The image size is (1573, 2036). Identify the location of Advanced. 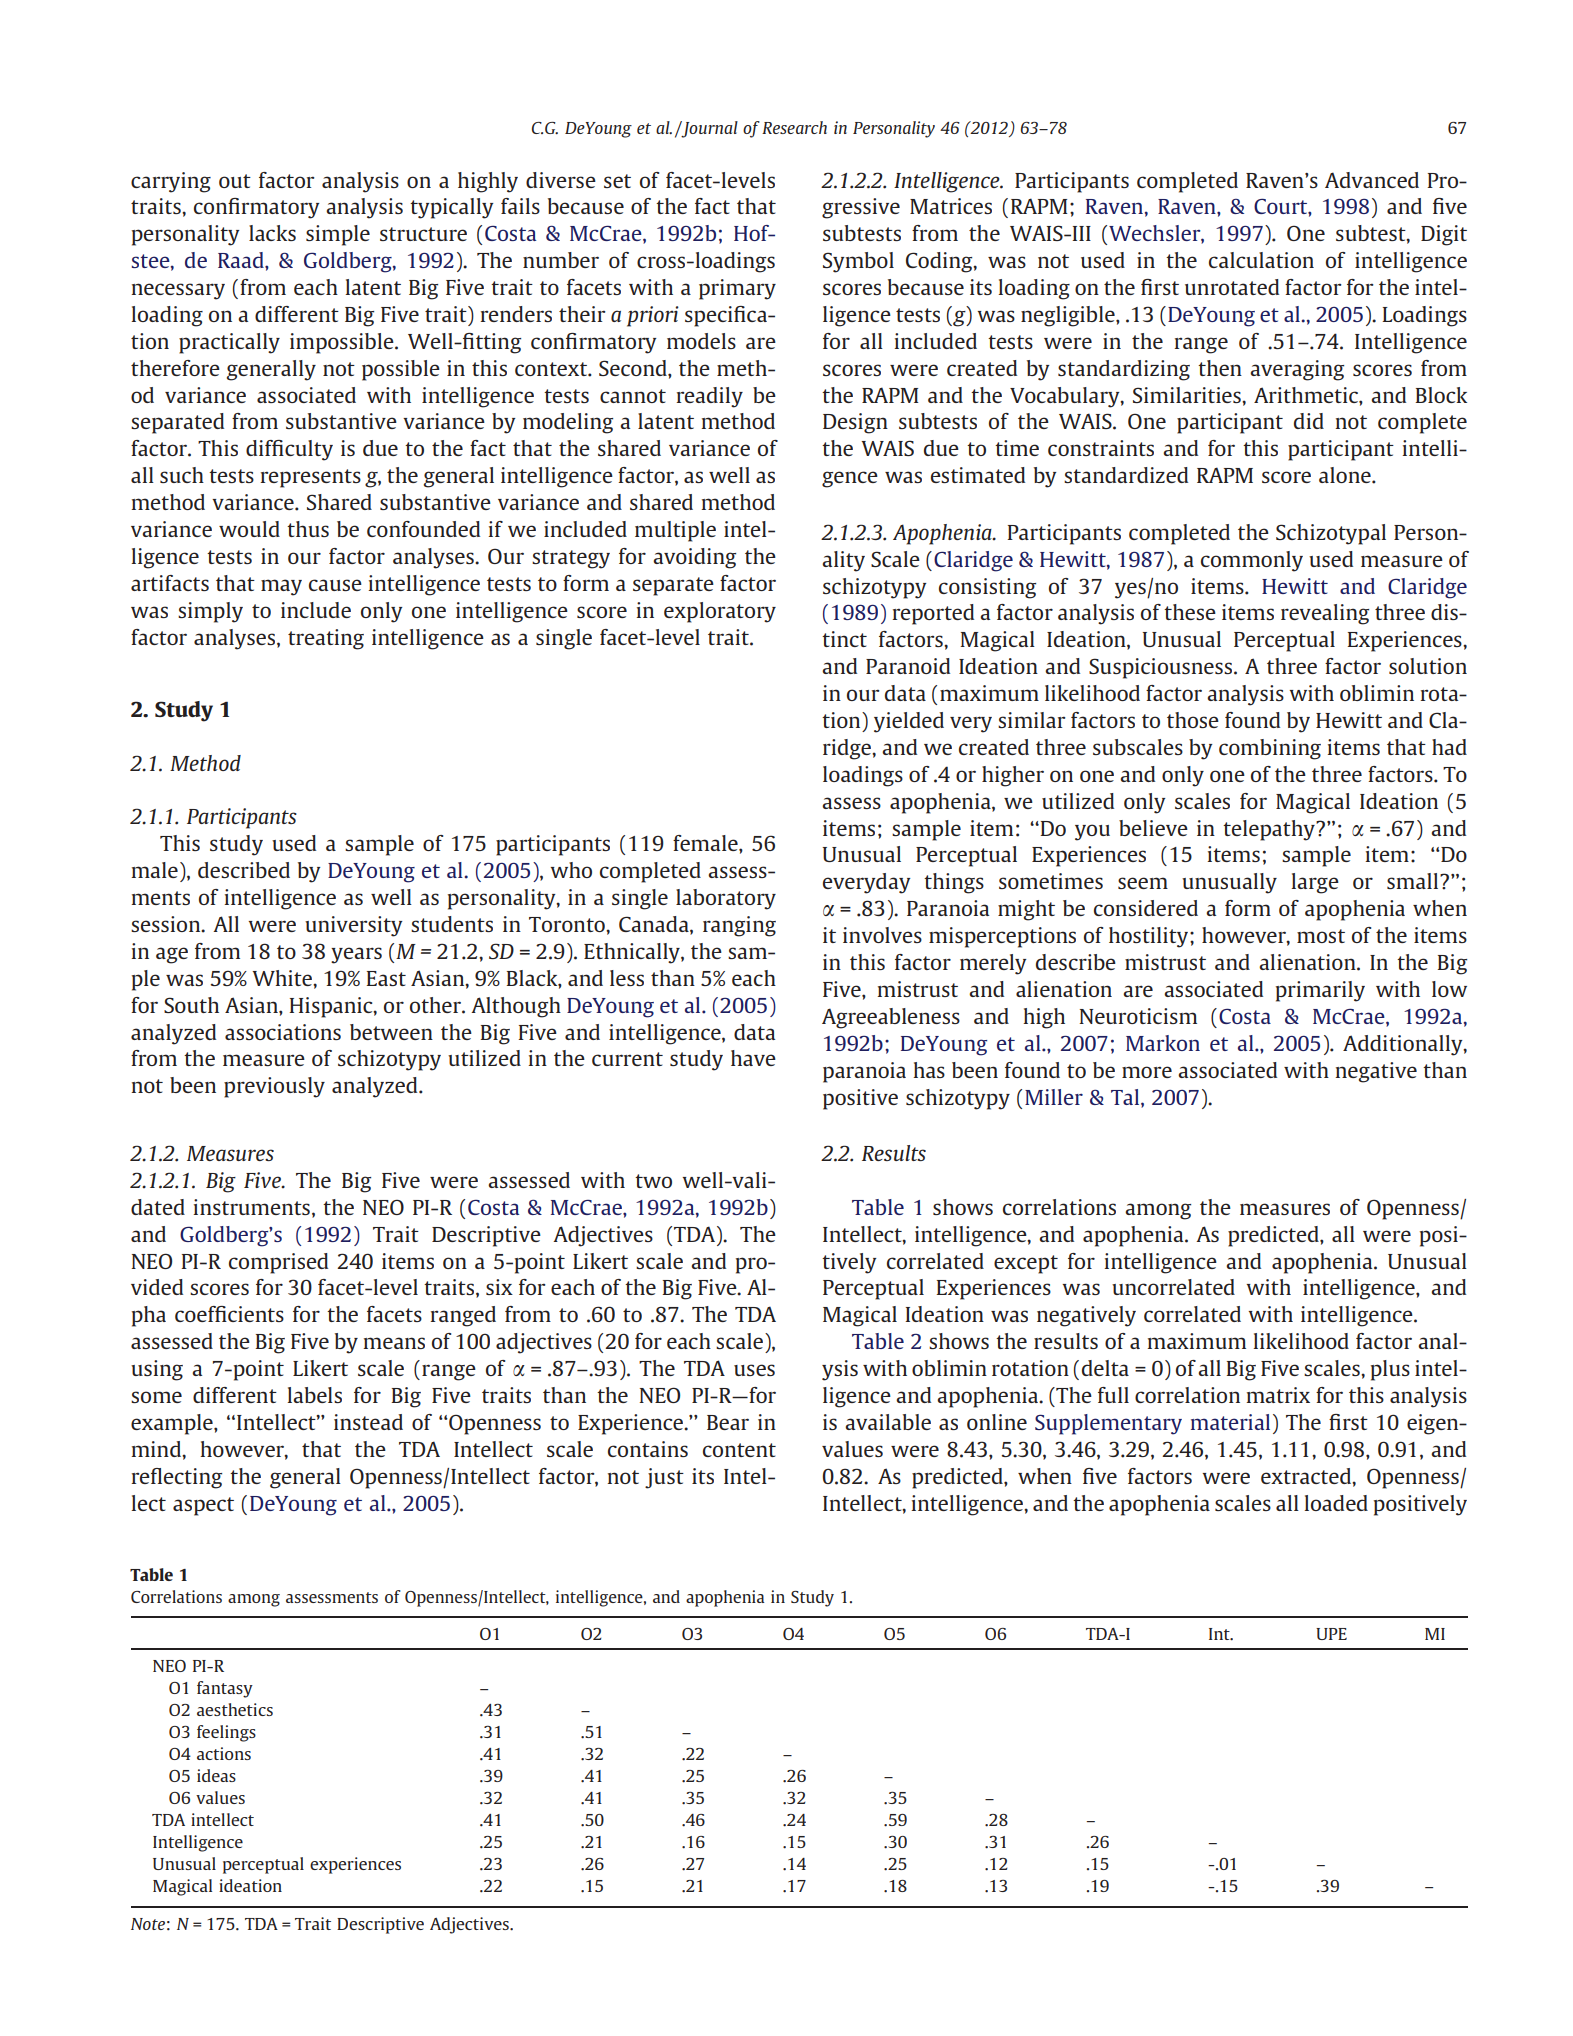
(1372, 180).
